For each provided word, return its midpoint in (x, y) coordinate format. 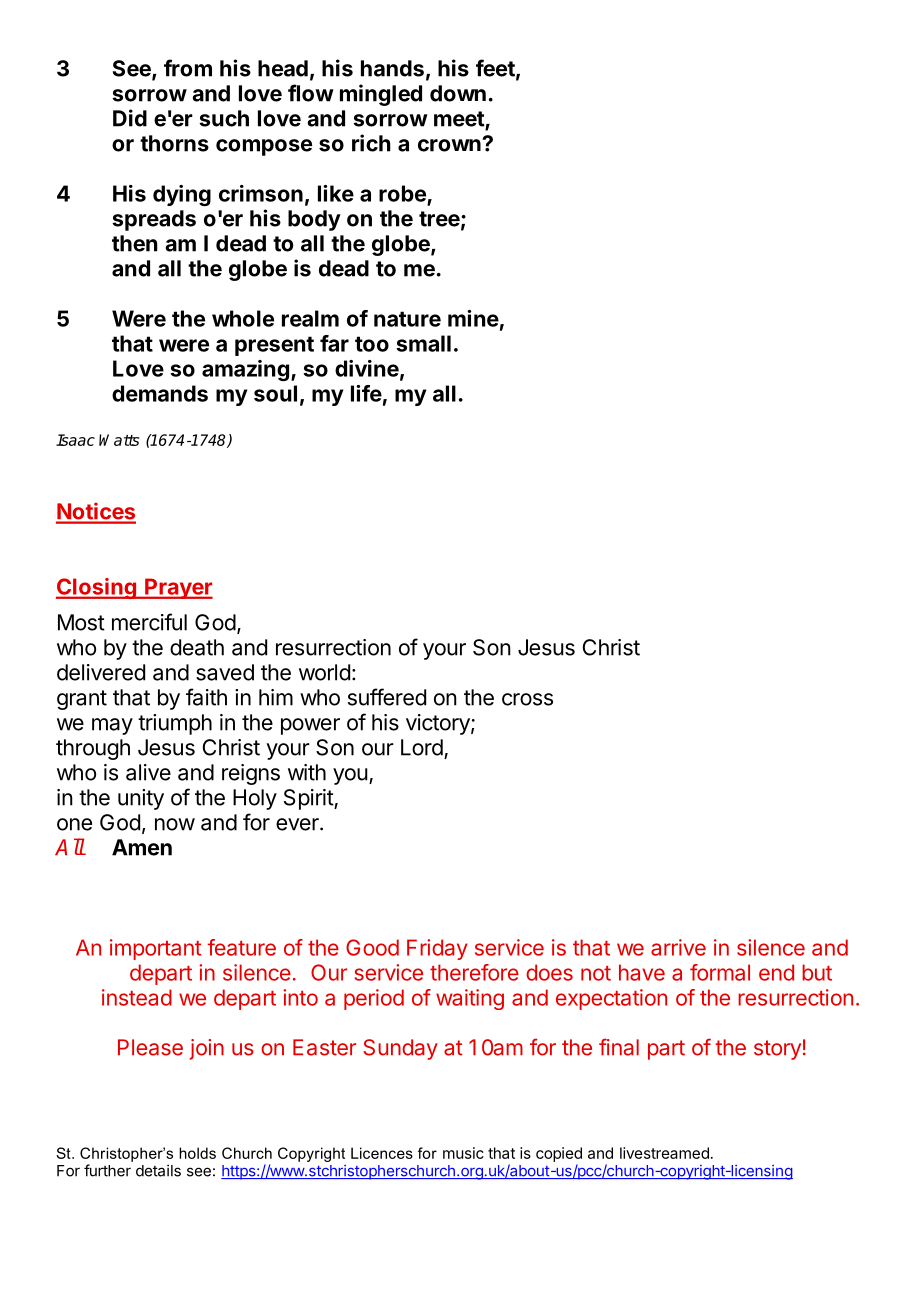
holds (197, 1153)
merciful (149, 622)
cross (527, 699)
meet (460, 120)
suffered (387, 697)
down (458, 93)
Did (130, 118)
